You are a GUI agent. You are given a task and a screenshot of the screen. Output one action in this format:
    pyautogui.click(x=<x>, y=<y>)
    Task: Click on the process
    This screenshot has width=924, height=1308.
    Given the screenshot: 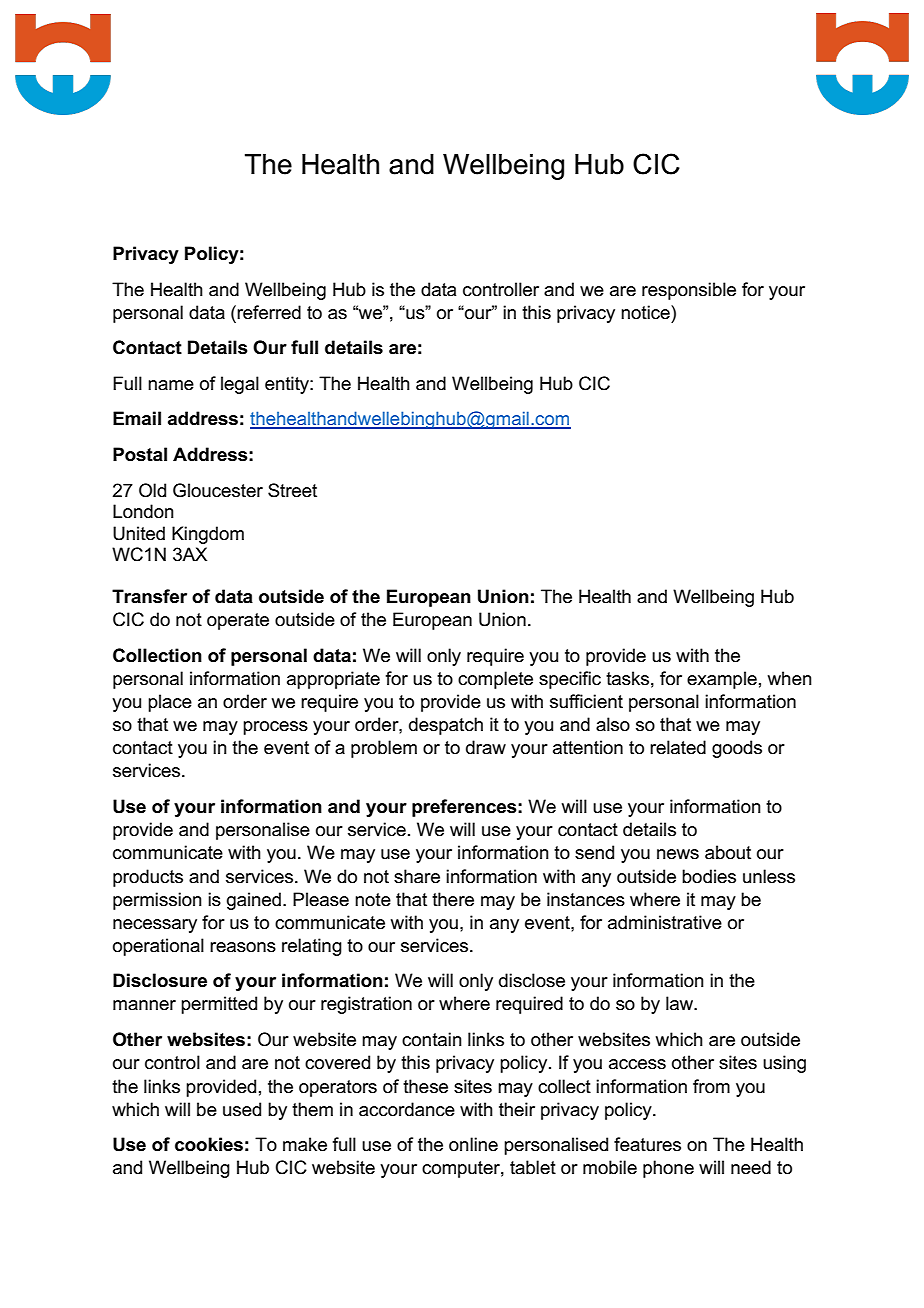 What is the action you would take?
    pyautogui.click(x=275, y=728)
